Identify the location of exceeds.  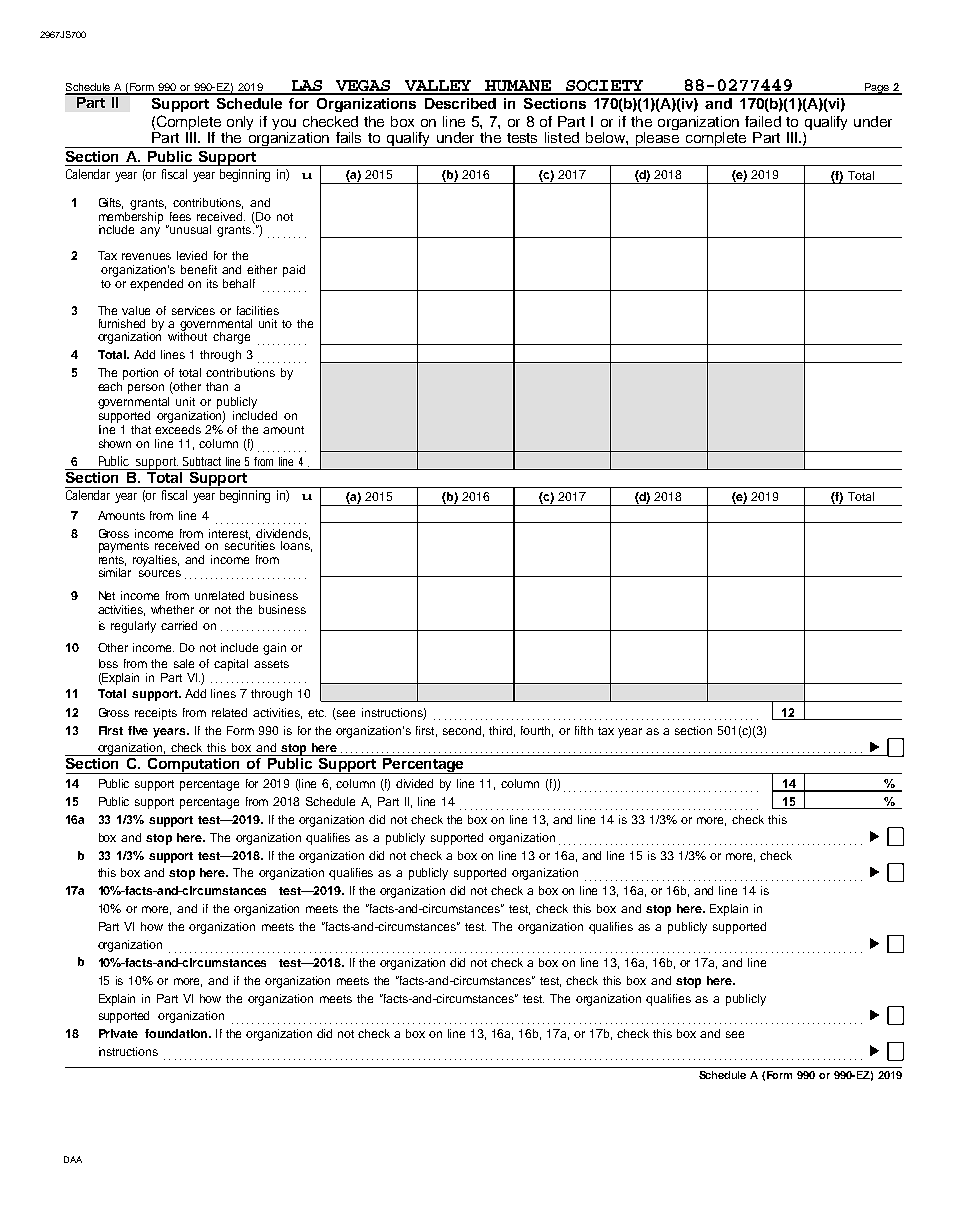
(178, 428).
